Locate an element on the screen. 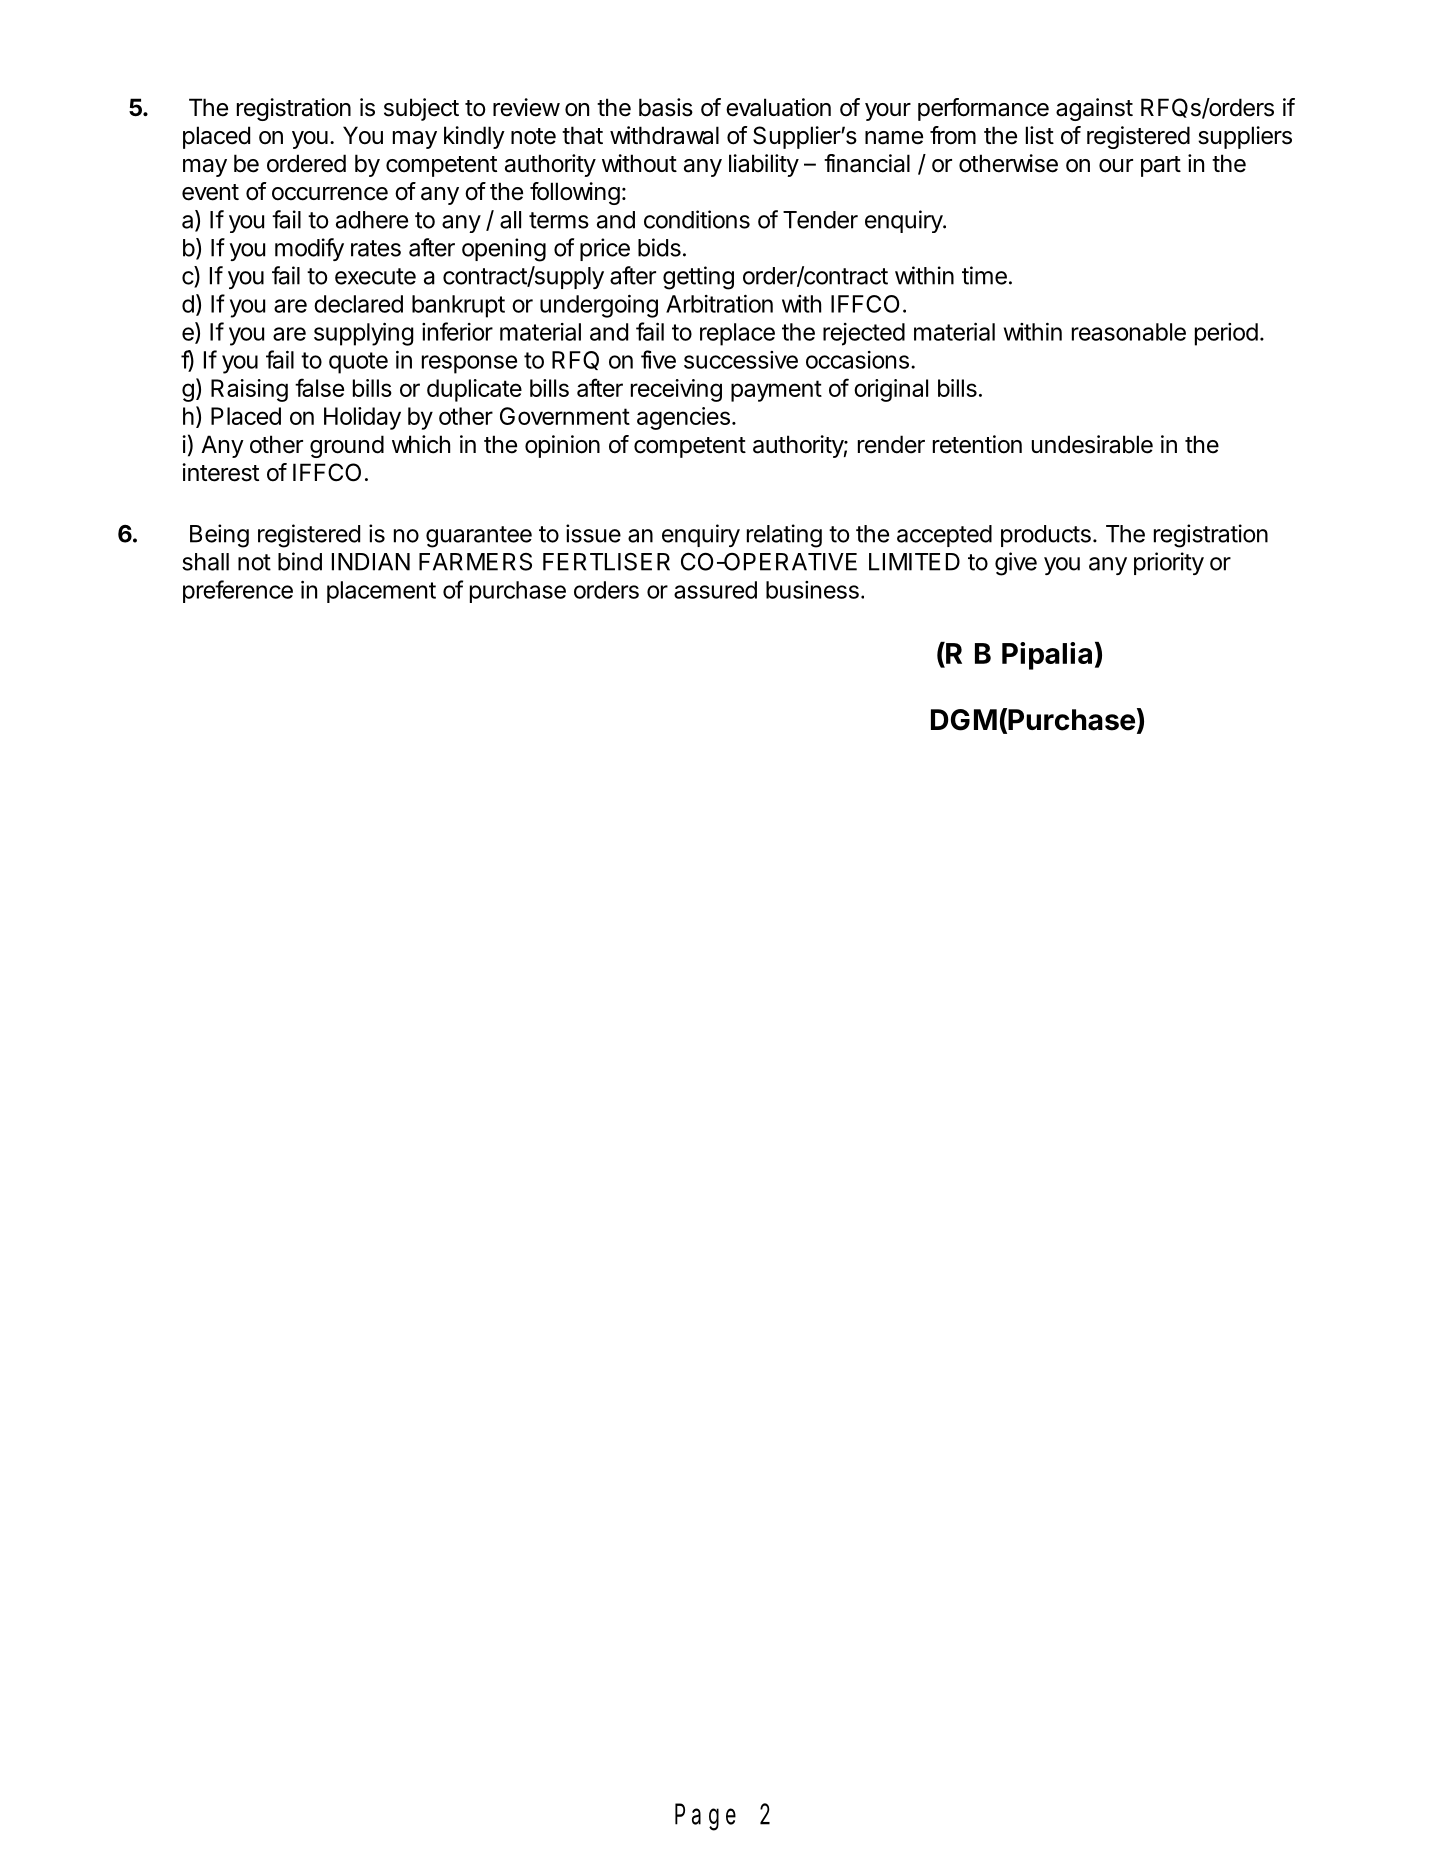  preference is located at coordinates (238, 591).
